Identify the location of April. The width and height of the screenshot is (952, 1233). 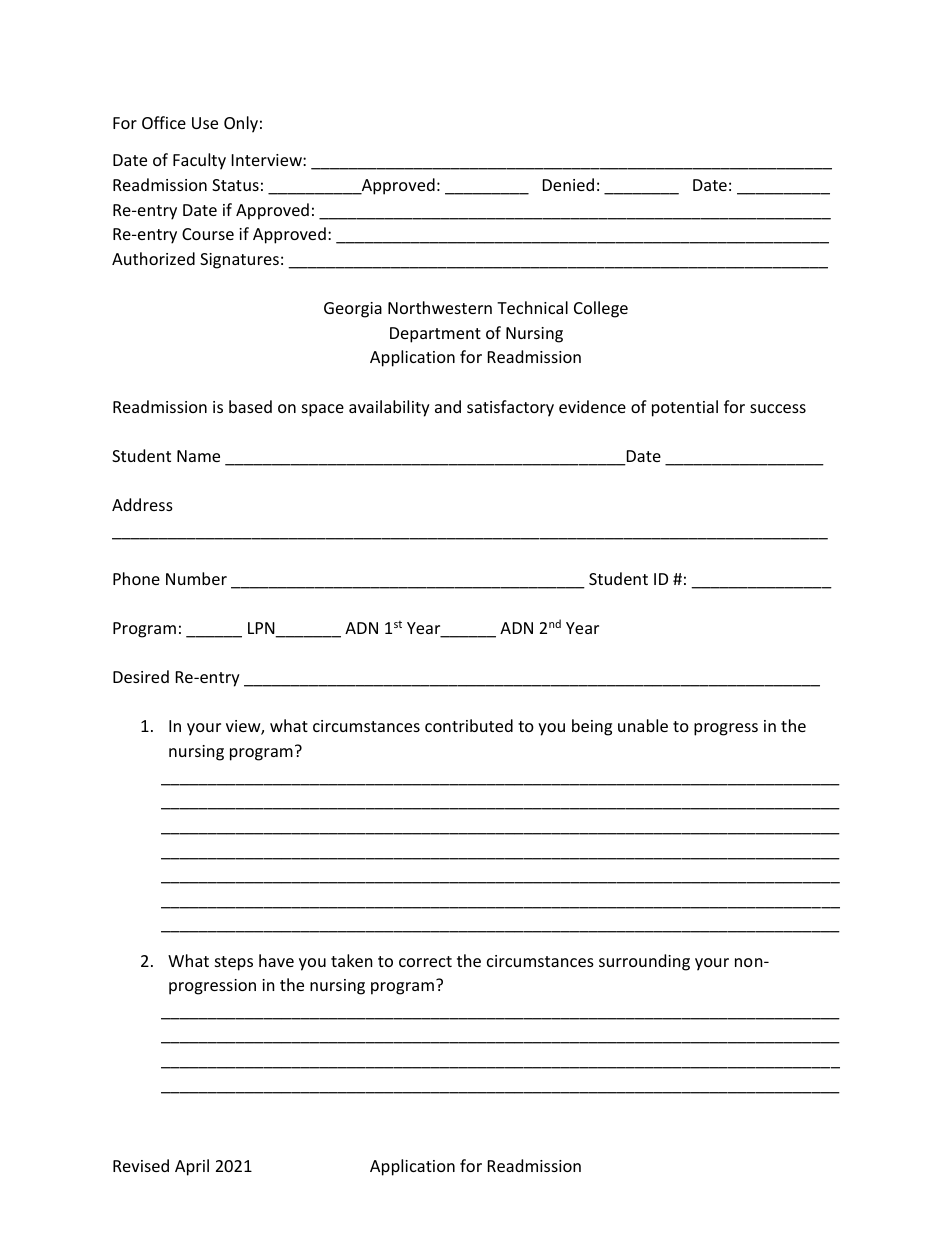
(192, 1167).
